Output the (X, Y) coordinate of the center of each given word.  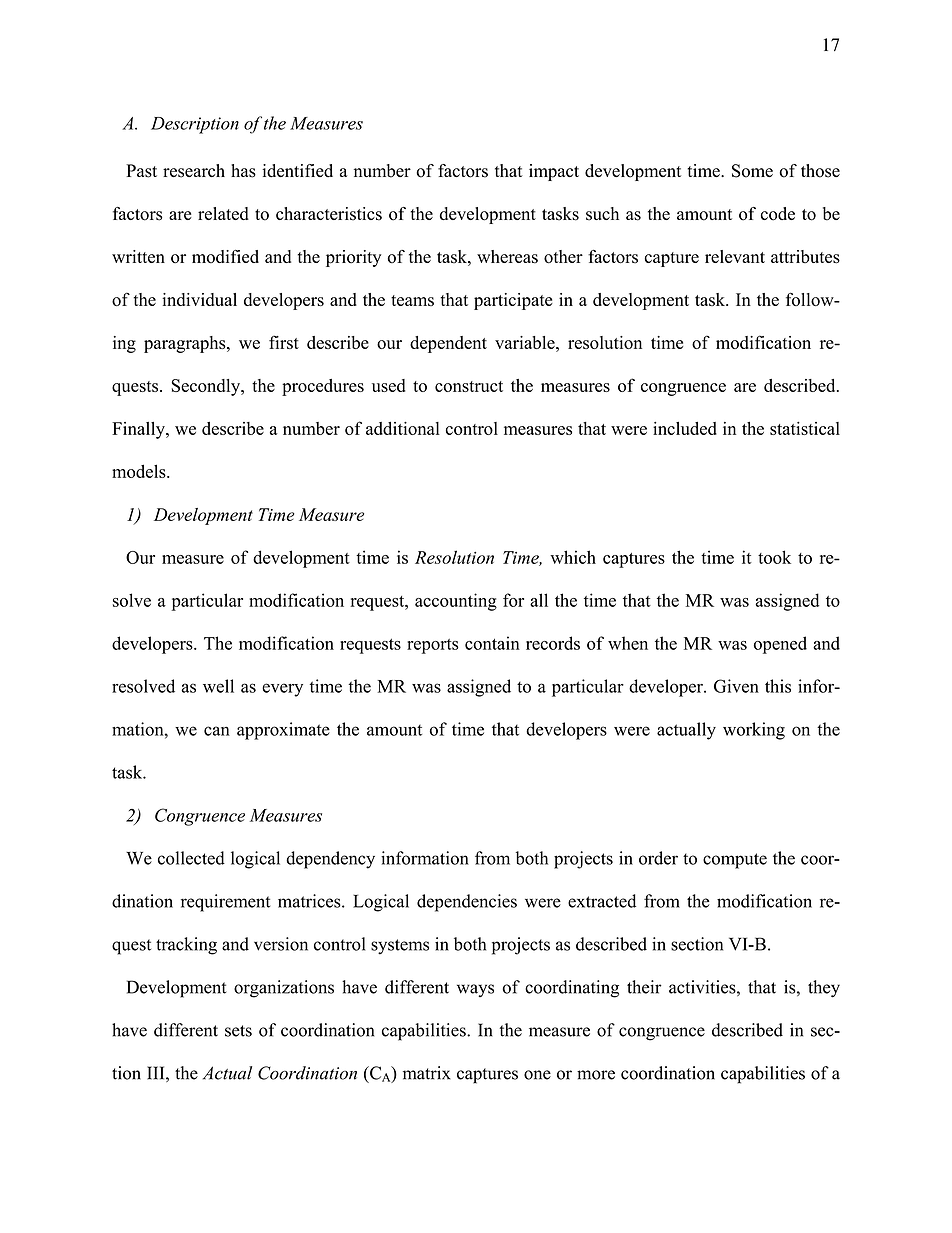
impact (554, 172)
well (218, 686)
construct (469, 386)
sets (238, 1031)
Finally (139, 430)
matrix (427, 1073)
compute (735, 861)
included (685, 428)
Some (752, 171)
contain (492, 643)
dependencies (467, 903)
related (223, 213)
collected (191, 858)
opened (780, 645)
